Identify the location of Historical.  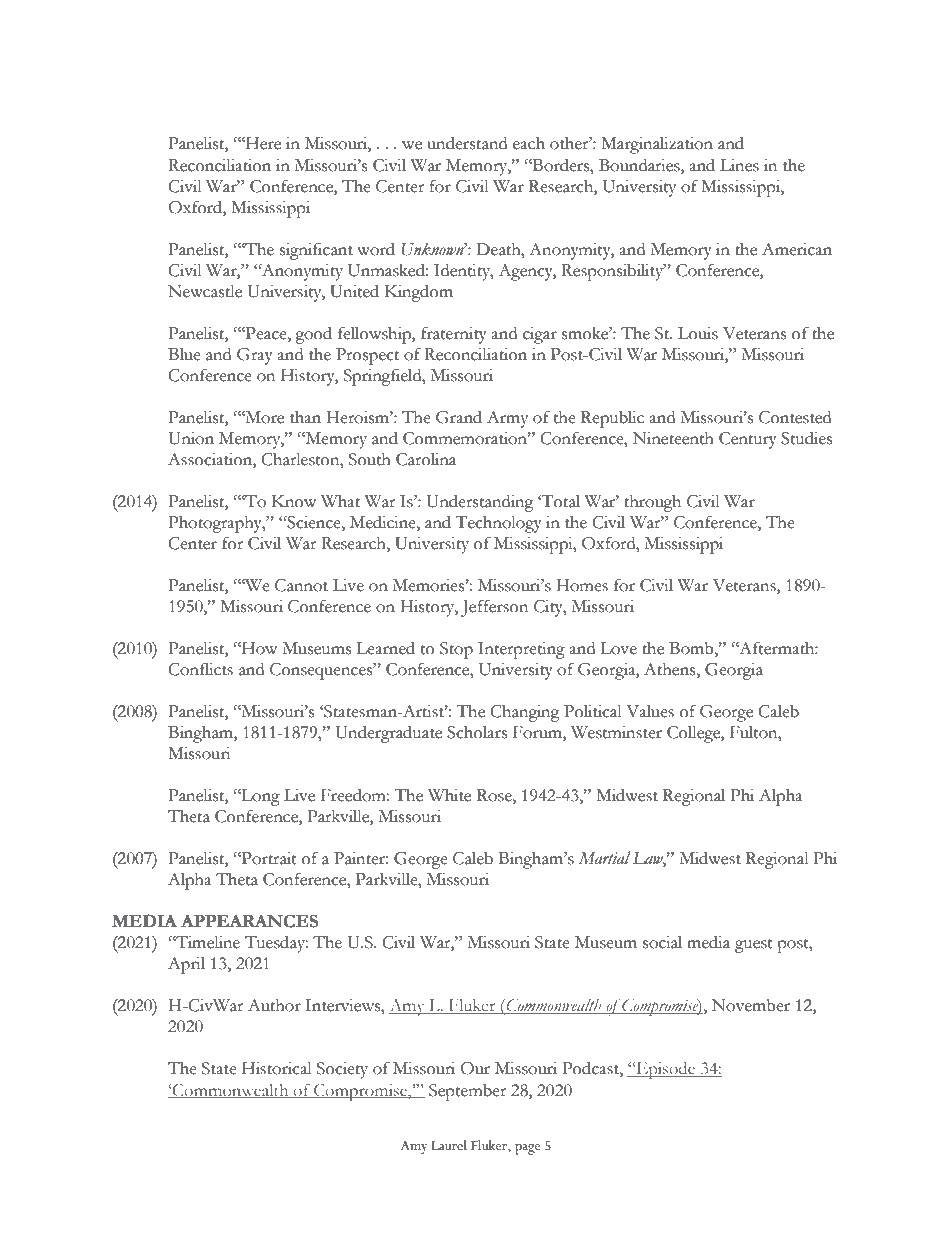
(277, 1068).
